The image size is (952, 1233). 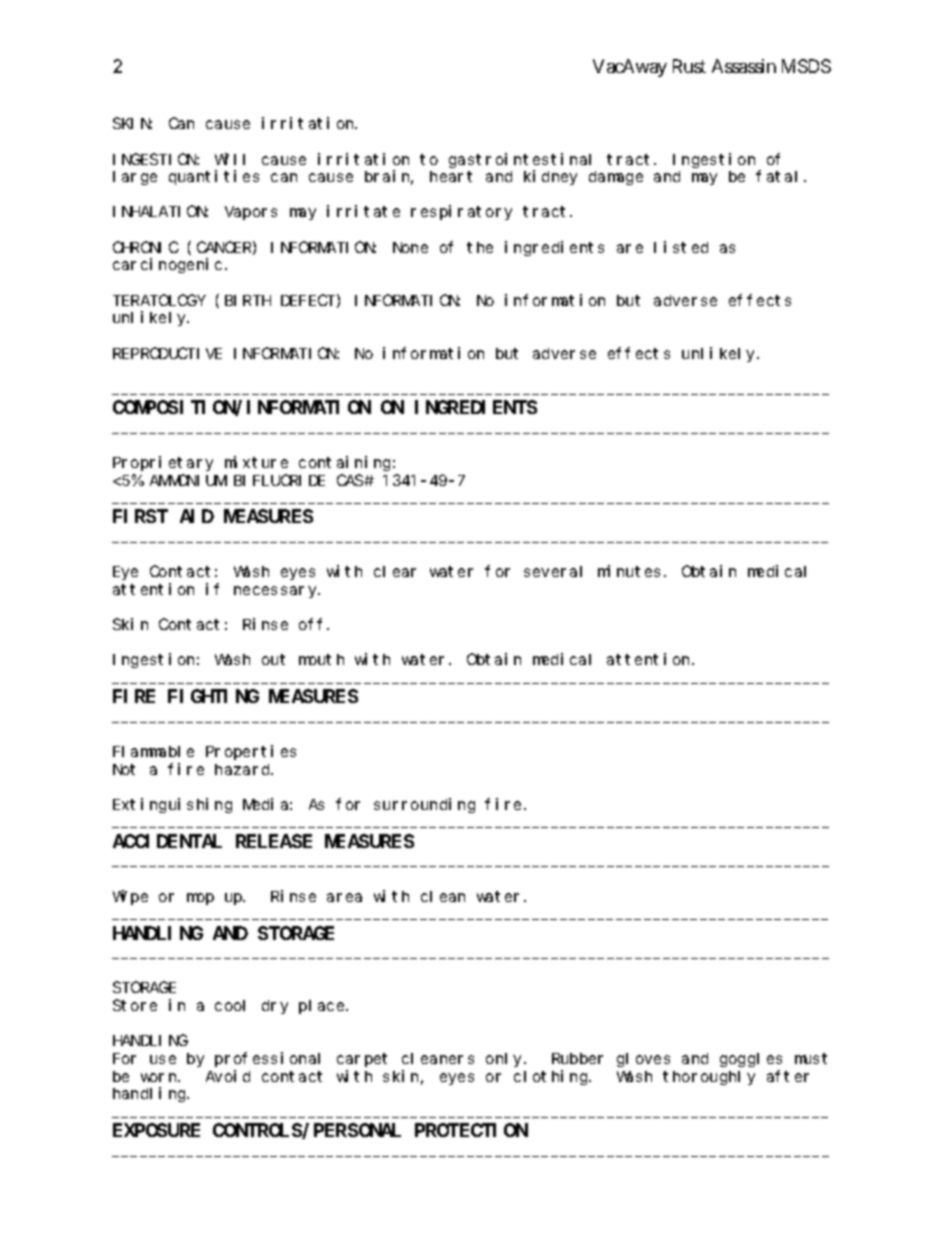 What do you see at coordinates (228, 1076) in the page?
I see `Avoid` at bounding box center [228, 1076].
